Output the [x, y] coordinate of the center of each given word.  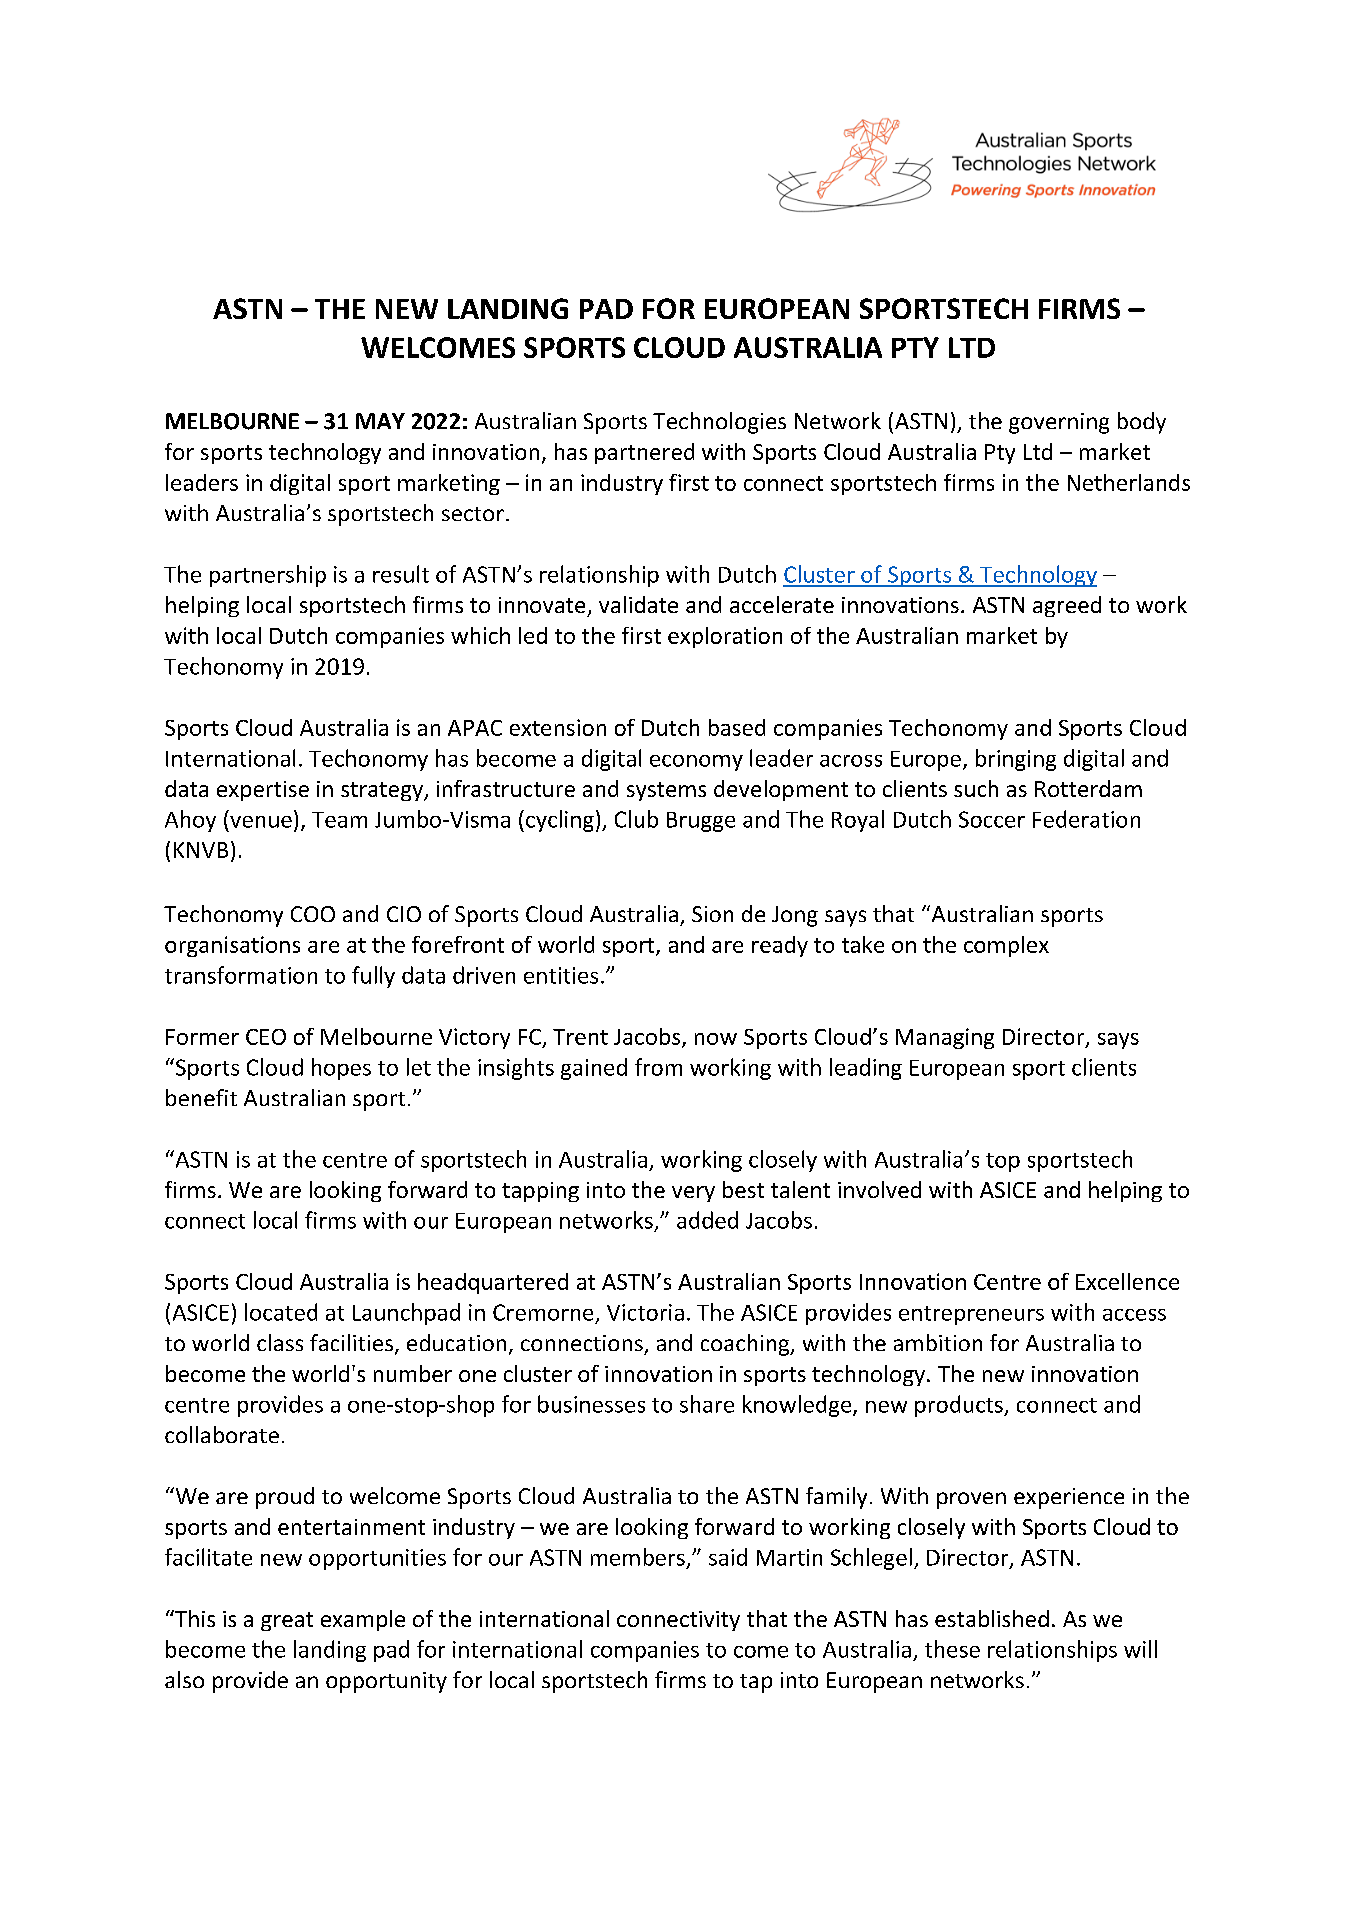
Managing [945, 1038]
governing [1059, 423]
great [287, 1621]
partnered [644, 453]
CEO [266, 1037]
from [658, 1067]
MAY [380, 421]
